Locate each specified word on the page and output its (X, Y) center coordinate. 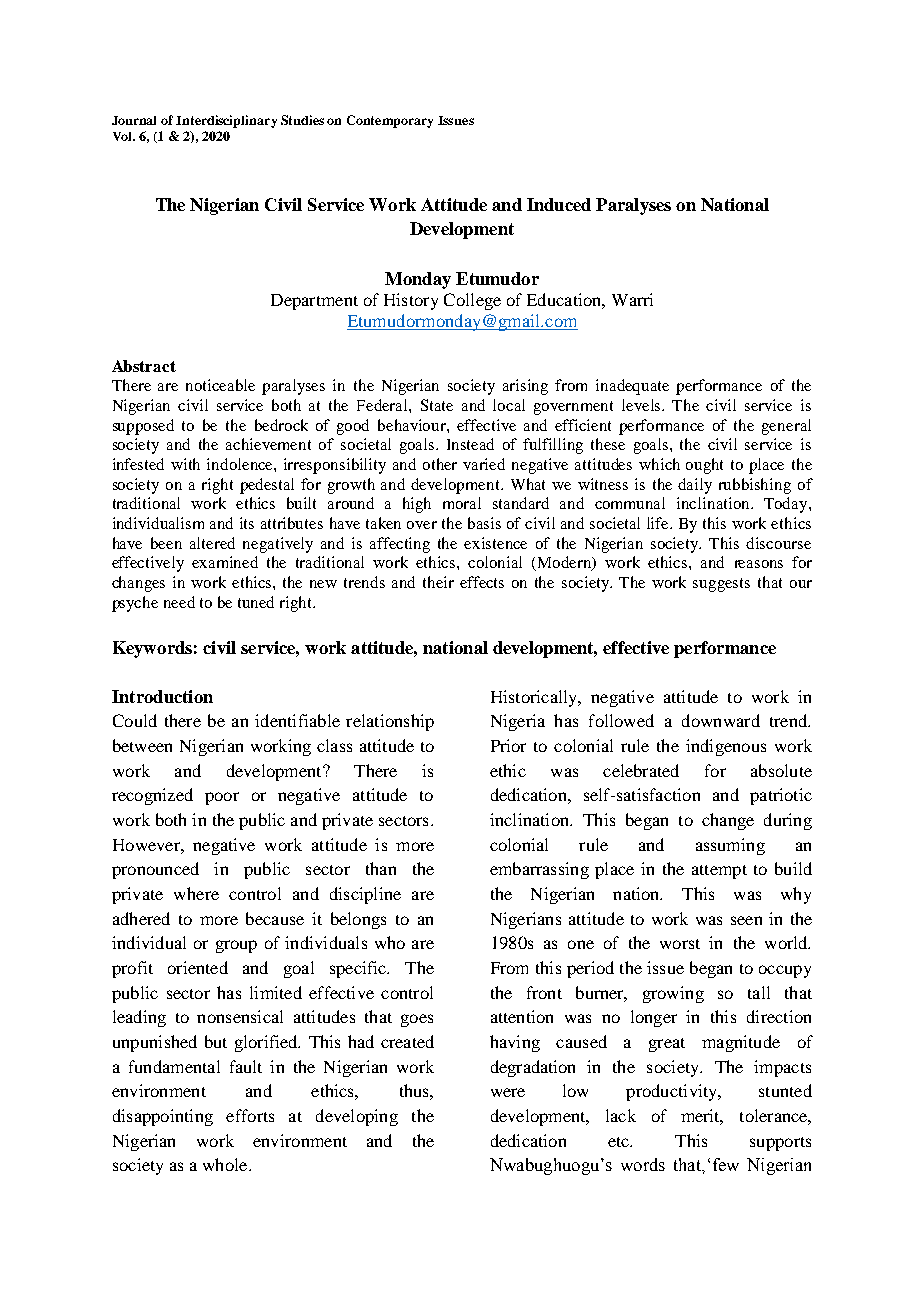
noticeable (220, 385)
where (196, 893)
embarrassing (539, 870)
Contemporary (390, 121)
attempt (719, 872)
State (437, 405)
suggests (721, 585)
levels (643, 405)
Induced (559, 204)
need (179, 602)
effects (482, 582)
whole (226, 1164)
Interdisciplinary (226, 121)
